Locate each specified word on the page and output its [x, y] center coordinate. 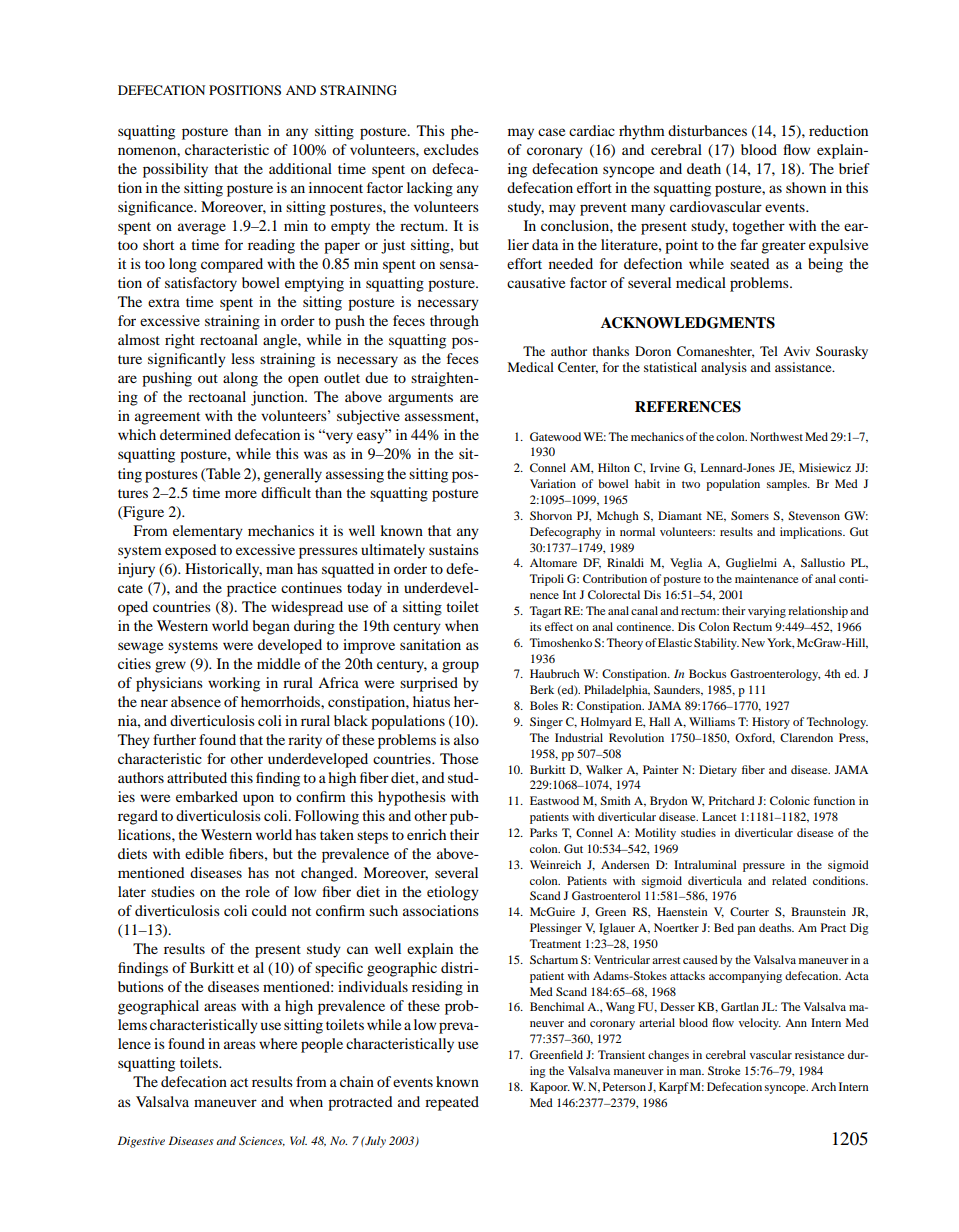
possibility [175, 170]
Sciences [262, 1141]
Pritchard [732, 800]
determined [195, 434]
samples [788, 485]
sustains [454, 549]
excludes [451, 149]
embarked [207, 796]
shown [806, 187]
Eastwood [554, 800]
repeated [452, 1103]
